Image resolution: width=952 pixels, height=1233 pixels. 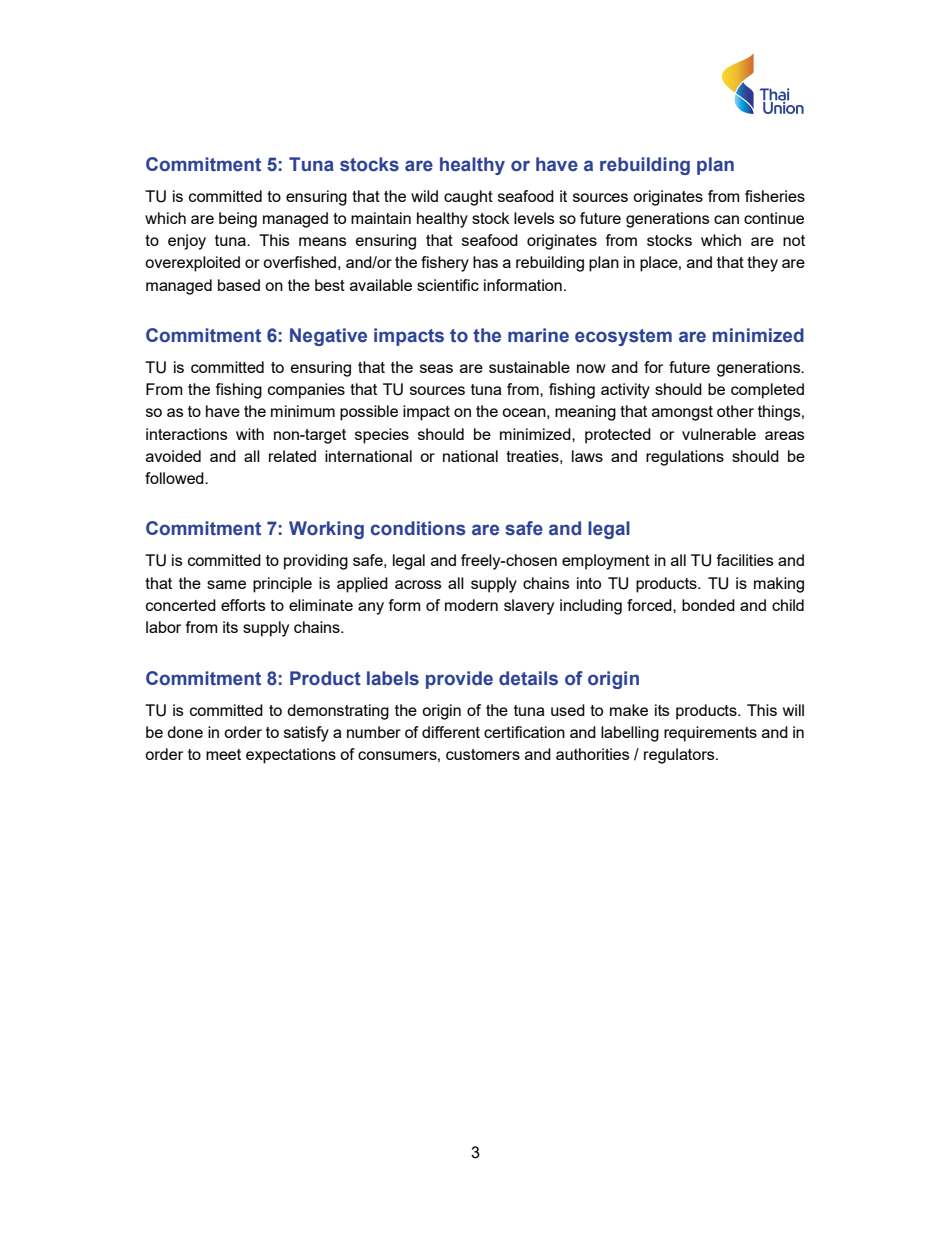 I want to click on completed, so click(x=767, y=391).
